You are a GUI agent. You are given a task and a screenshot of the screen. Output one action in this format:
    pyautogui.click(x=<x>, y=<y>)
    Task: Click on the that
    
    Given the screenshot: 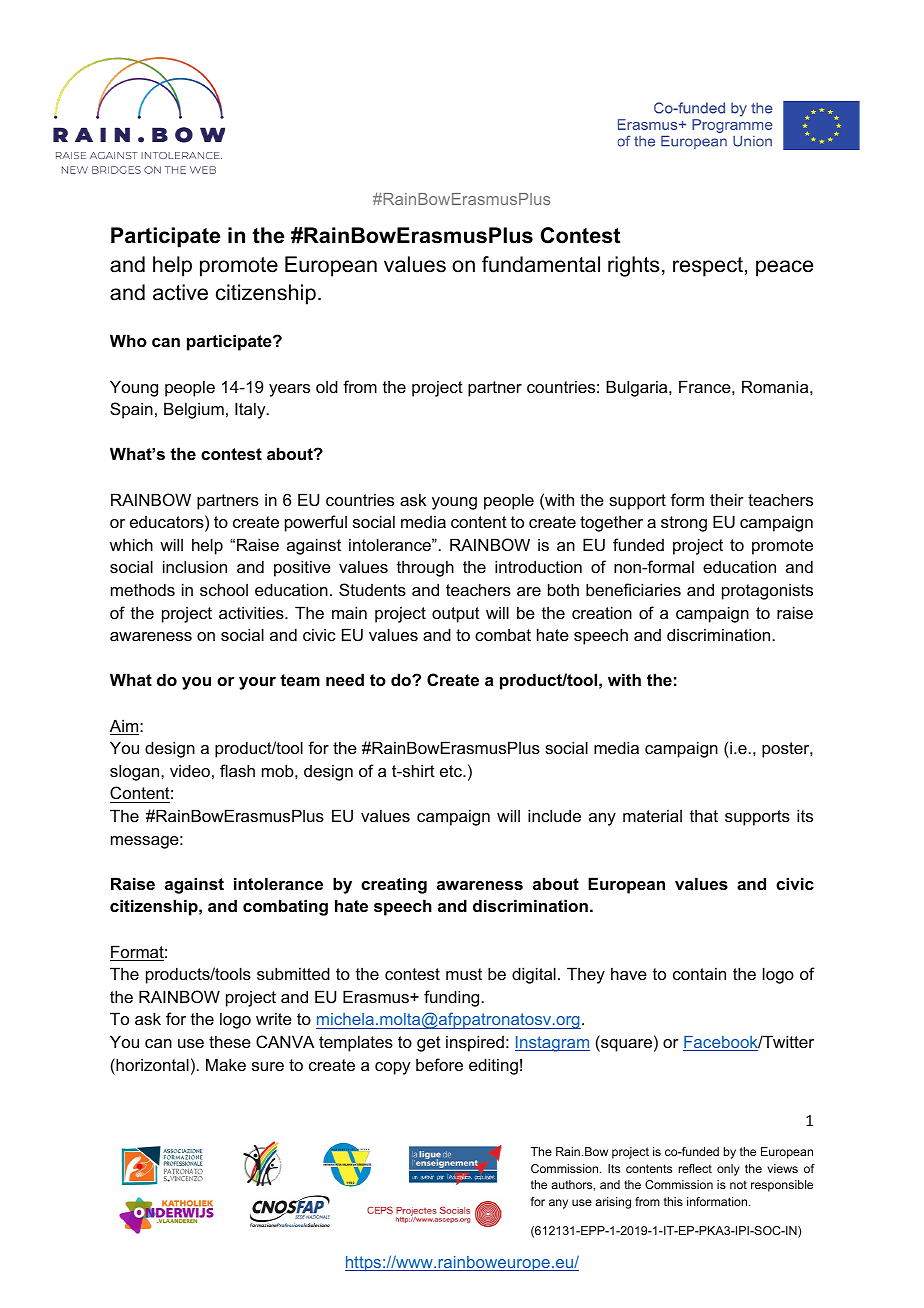 What is the action you would take?
    pyautogui.click(x=704, y=816)
